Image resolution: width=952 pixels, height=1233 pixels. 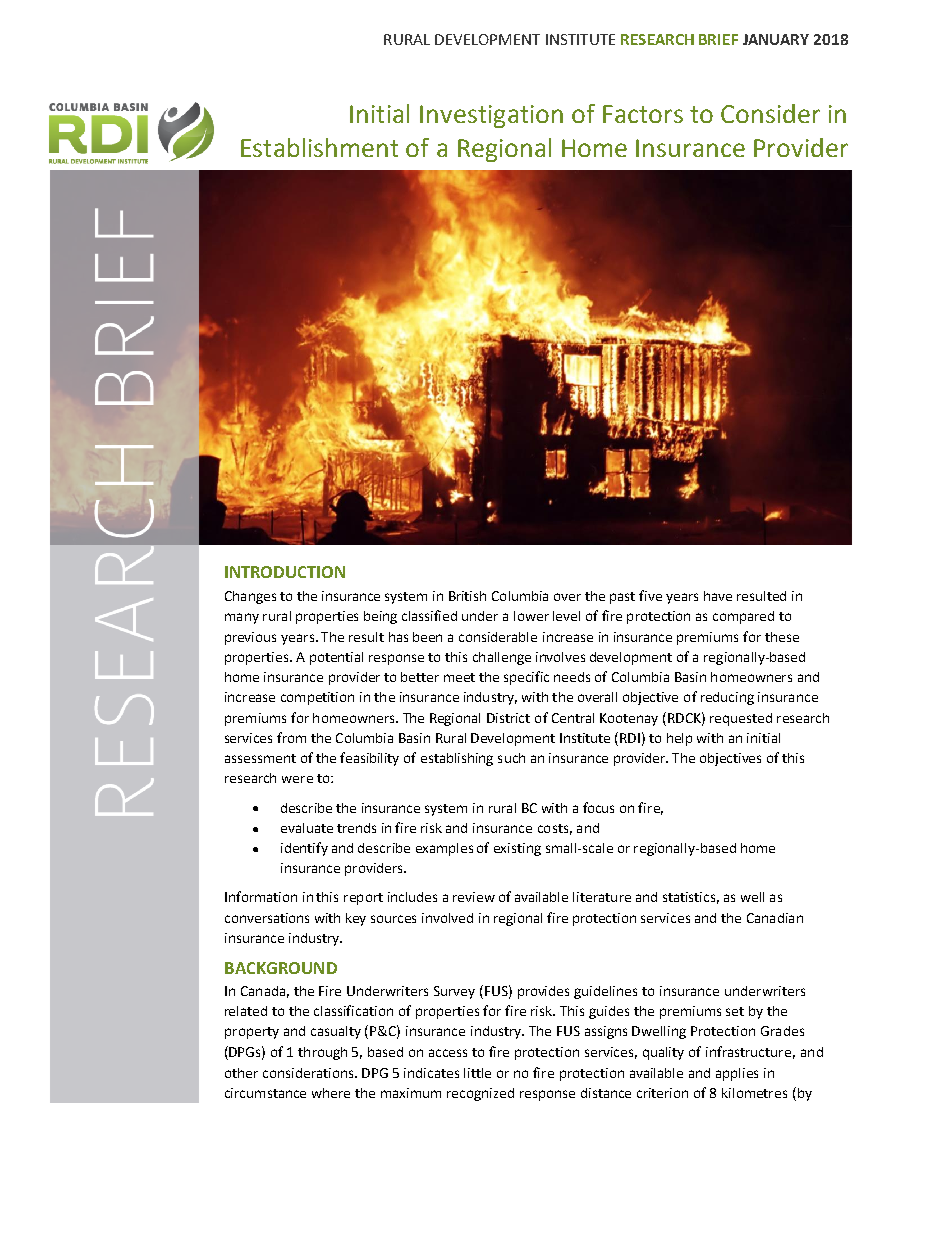 What do you see at coordinates (322, 1053) in the document?
I see `through` at bounding box center [322, 1053].
